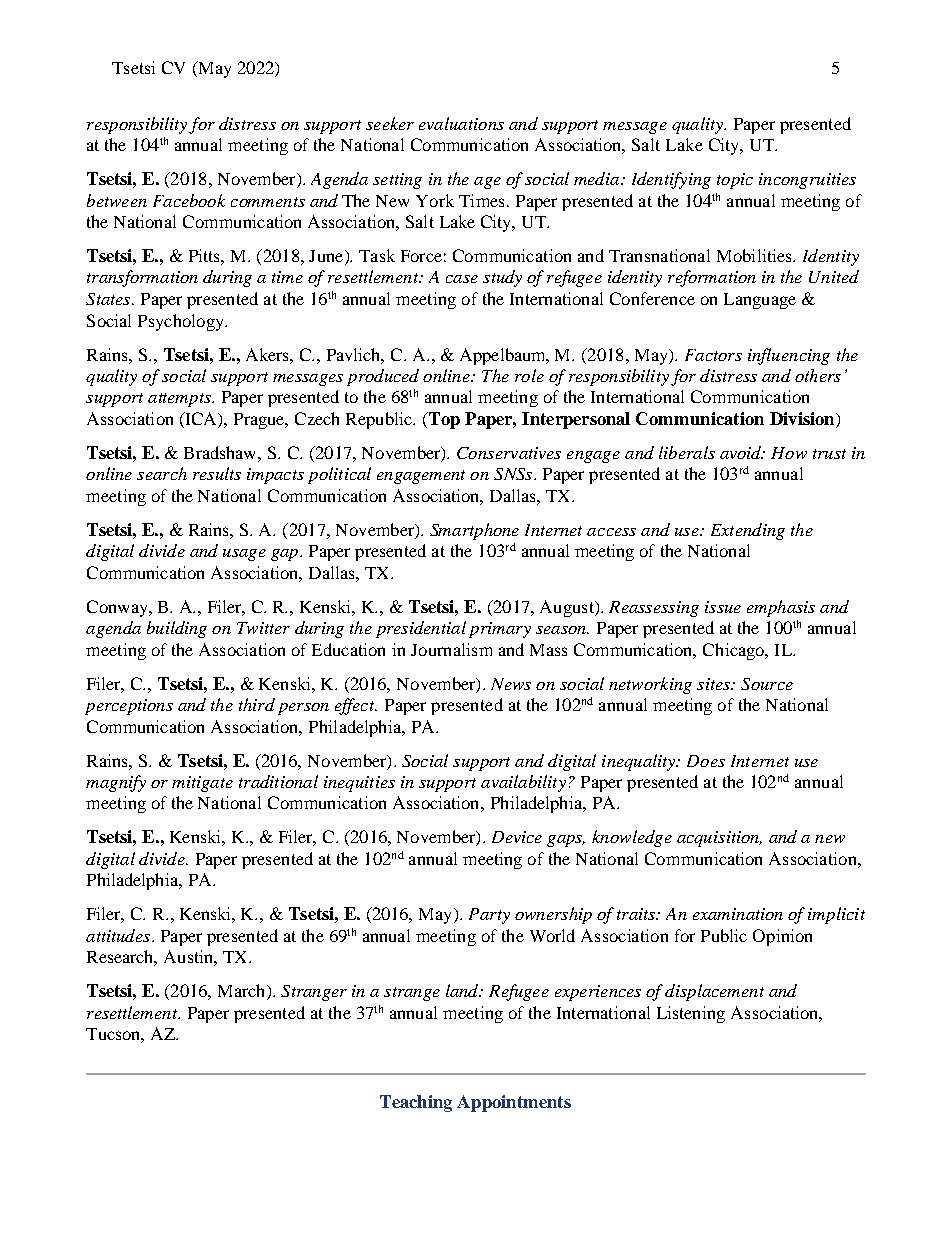 The width and height of the page is (952, 1233). What do you see at coordinates (243, 992) in the page?
I see `March` at bounding box center [243, 992].
